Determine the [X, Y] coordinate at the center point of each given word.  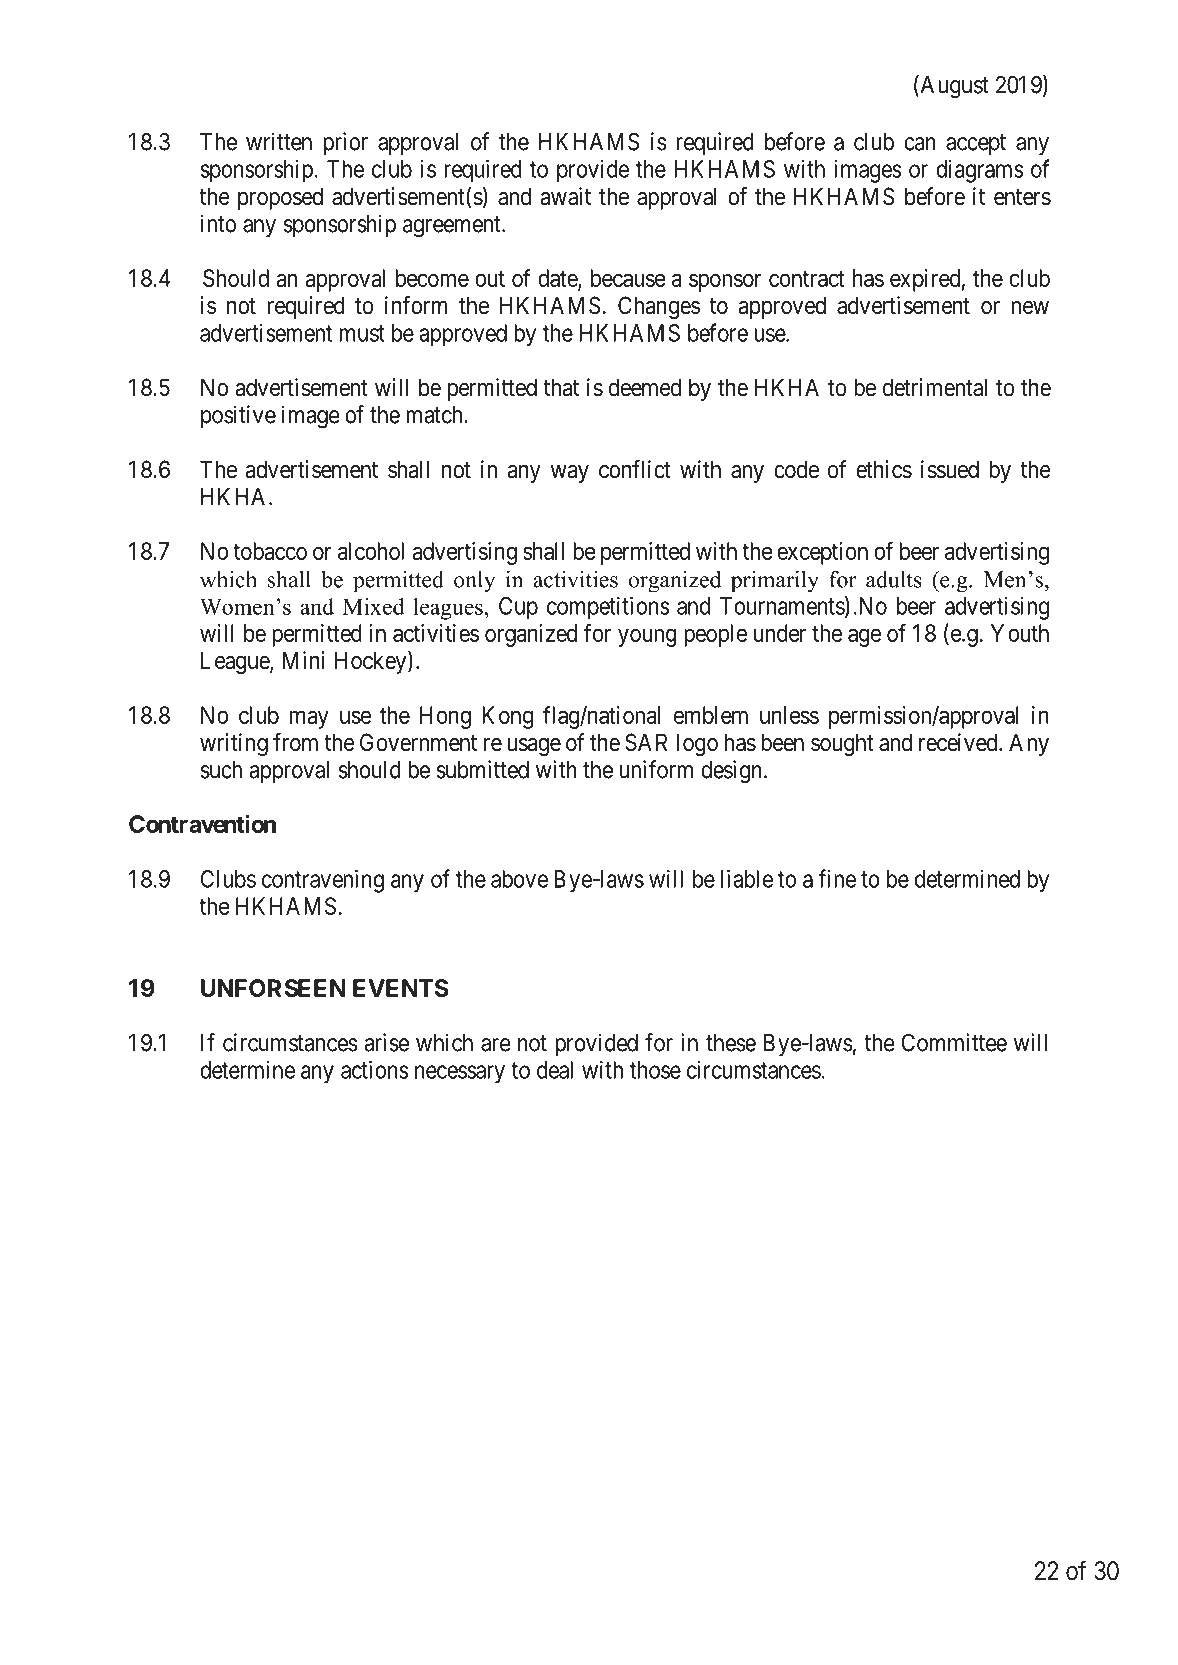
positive [238, 416]
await [565, 196]
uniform [656, 769]
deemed [645, 387]
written [279, 141]
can [920, 144]
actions [375, 1069]
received [959, 742]
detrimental [935, 387]
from [295, 742]
